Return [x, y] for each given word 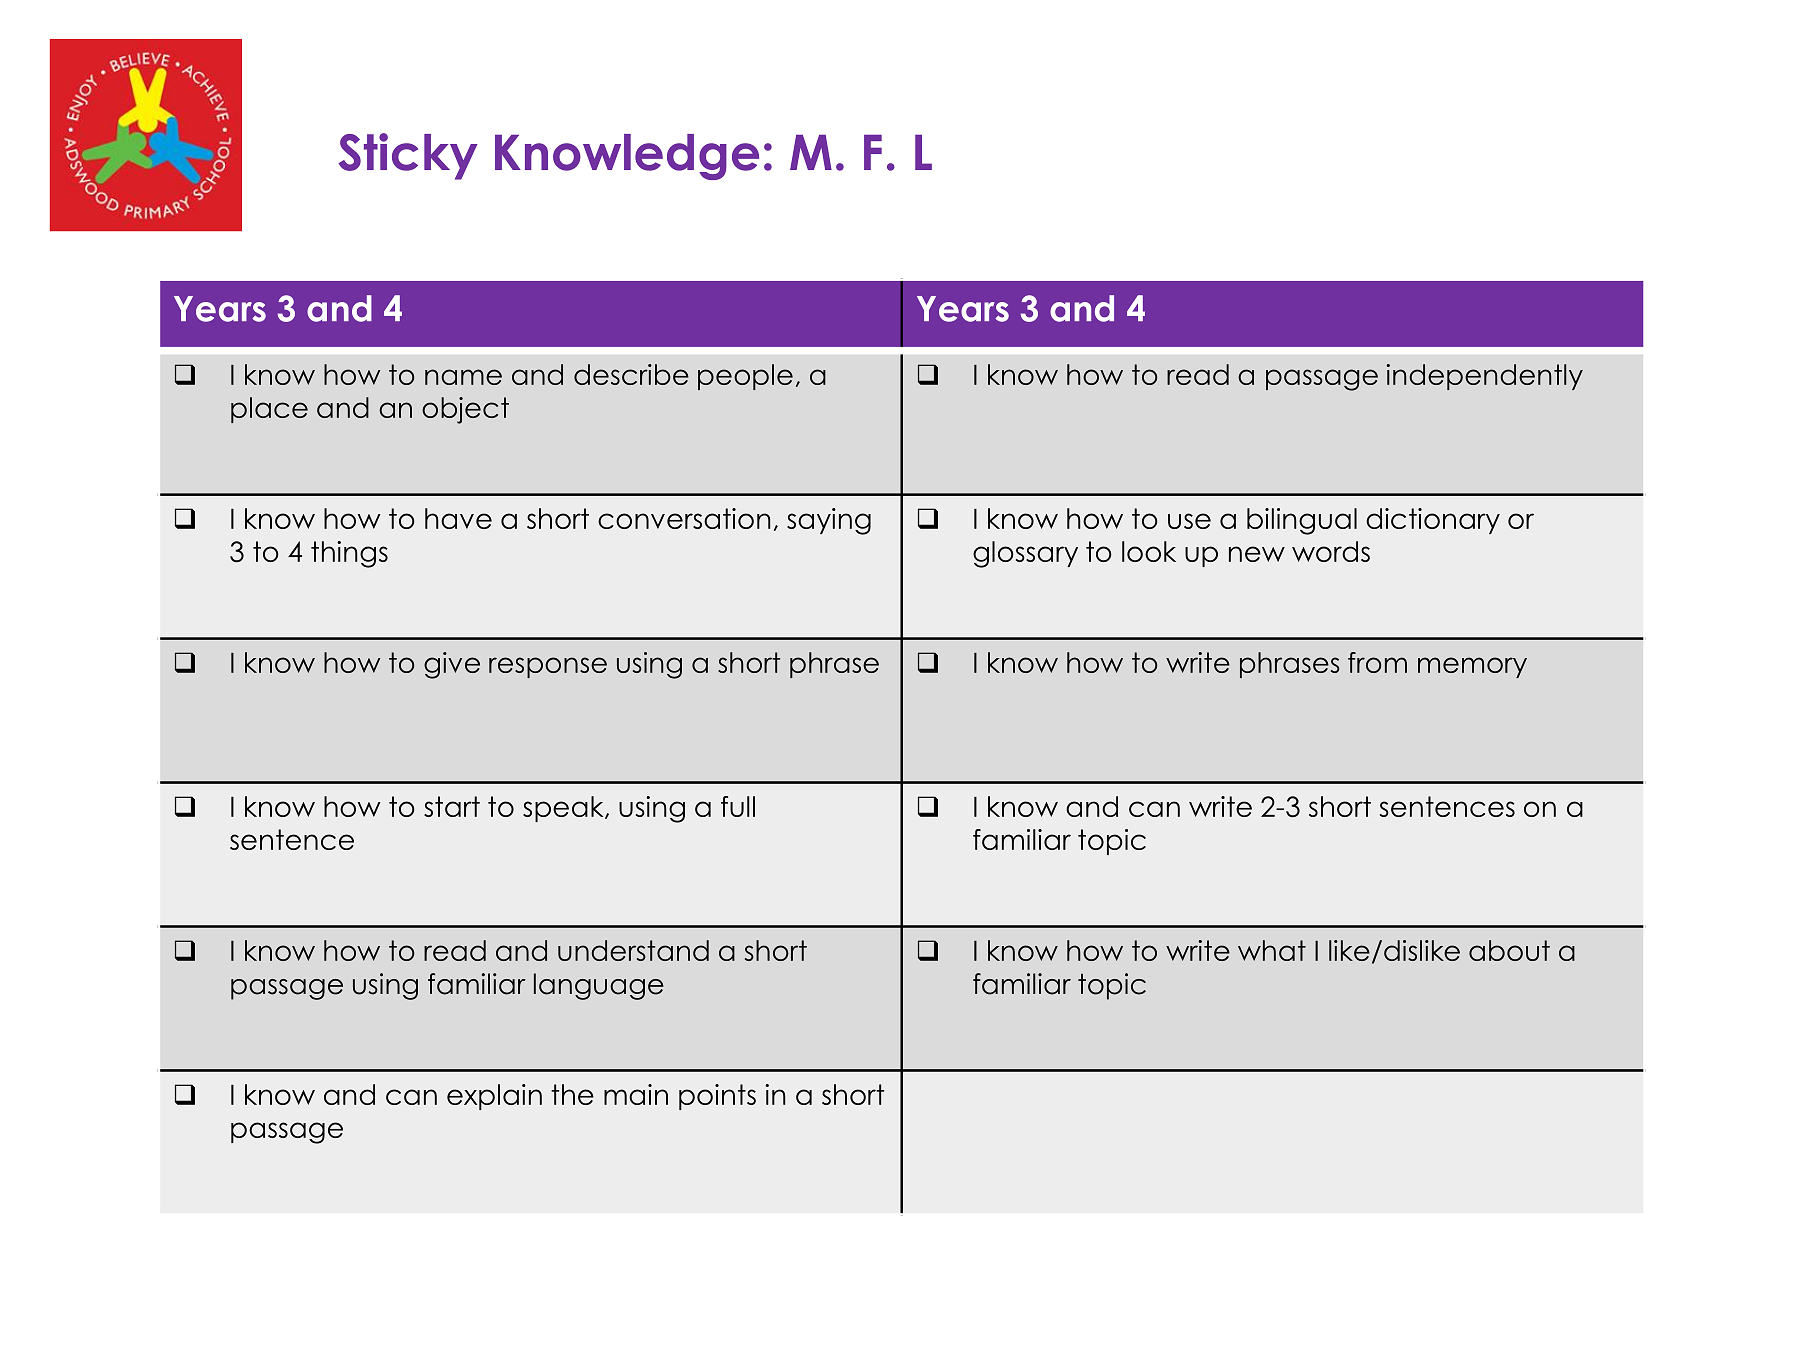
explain [494, 1097]
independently [1484, 377]
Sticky [408, 156]
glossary [1025, 554]
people [745, 377]
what [1272, 950]
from [1377, 662]
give [452, 665]
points [717, 1097]
